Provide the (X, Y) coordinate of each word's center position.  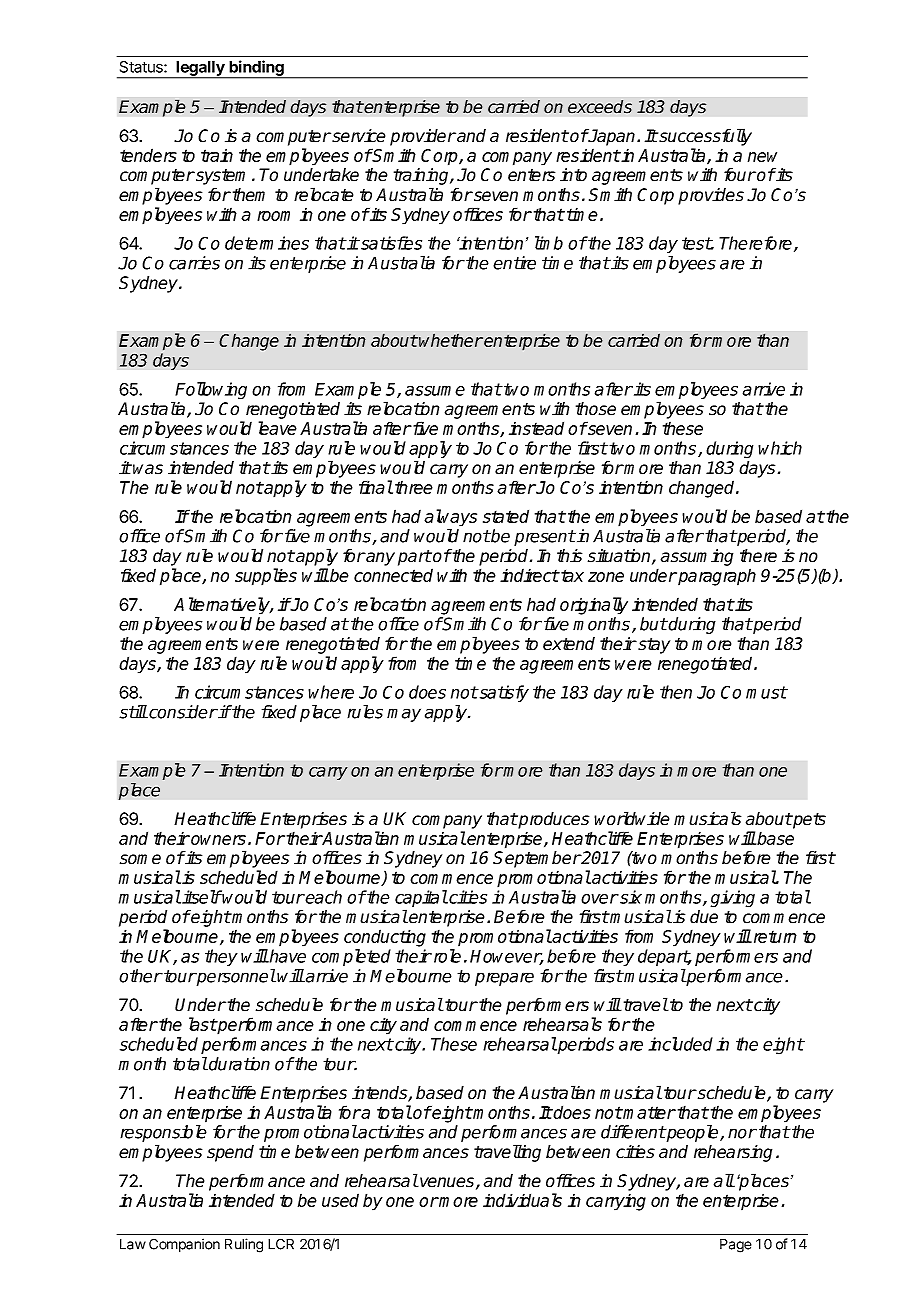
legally (201, 70)
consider (182, 712)
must (766, 692)
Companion (184, 1245)
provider (423, 137)
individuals (522, 1200)
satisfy (503, 693)
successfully (704, 137)
